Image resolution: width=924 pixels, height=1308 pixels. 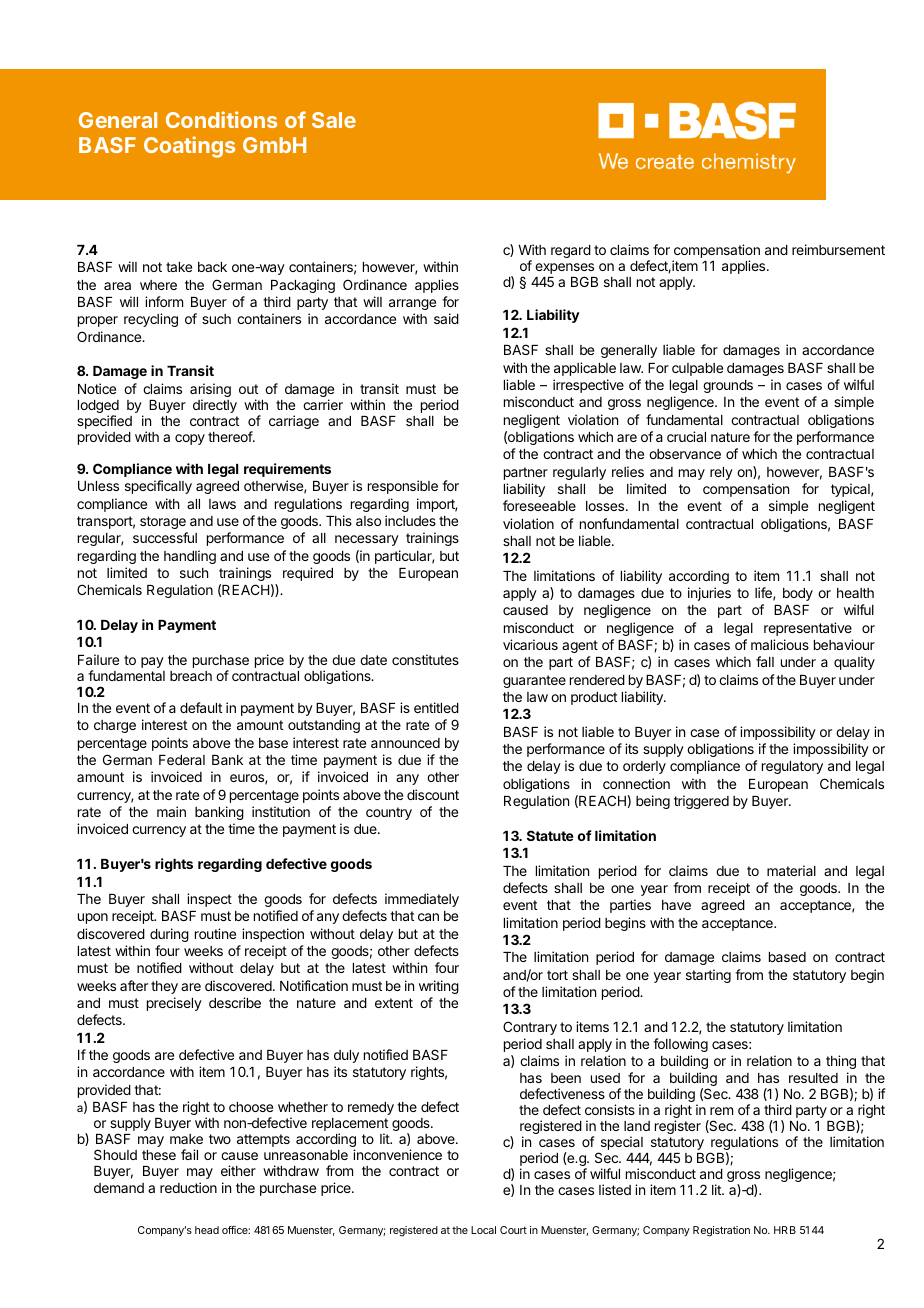 I want to click on constitutes, so click(x=425, y=659).
